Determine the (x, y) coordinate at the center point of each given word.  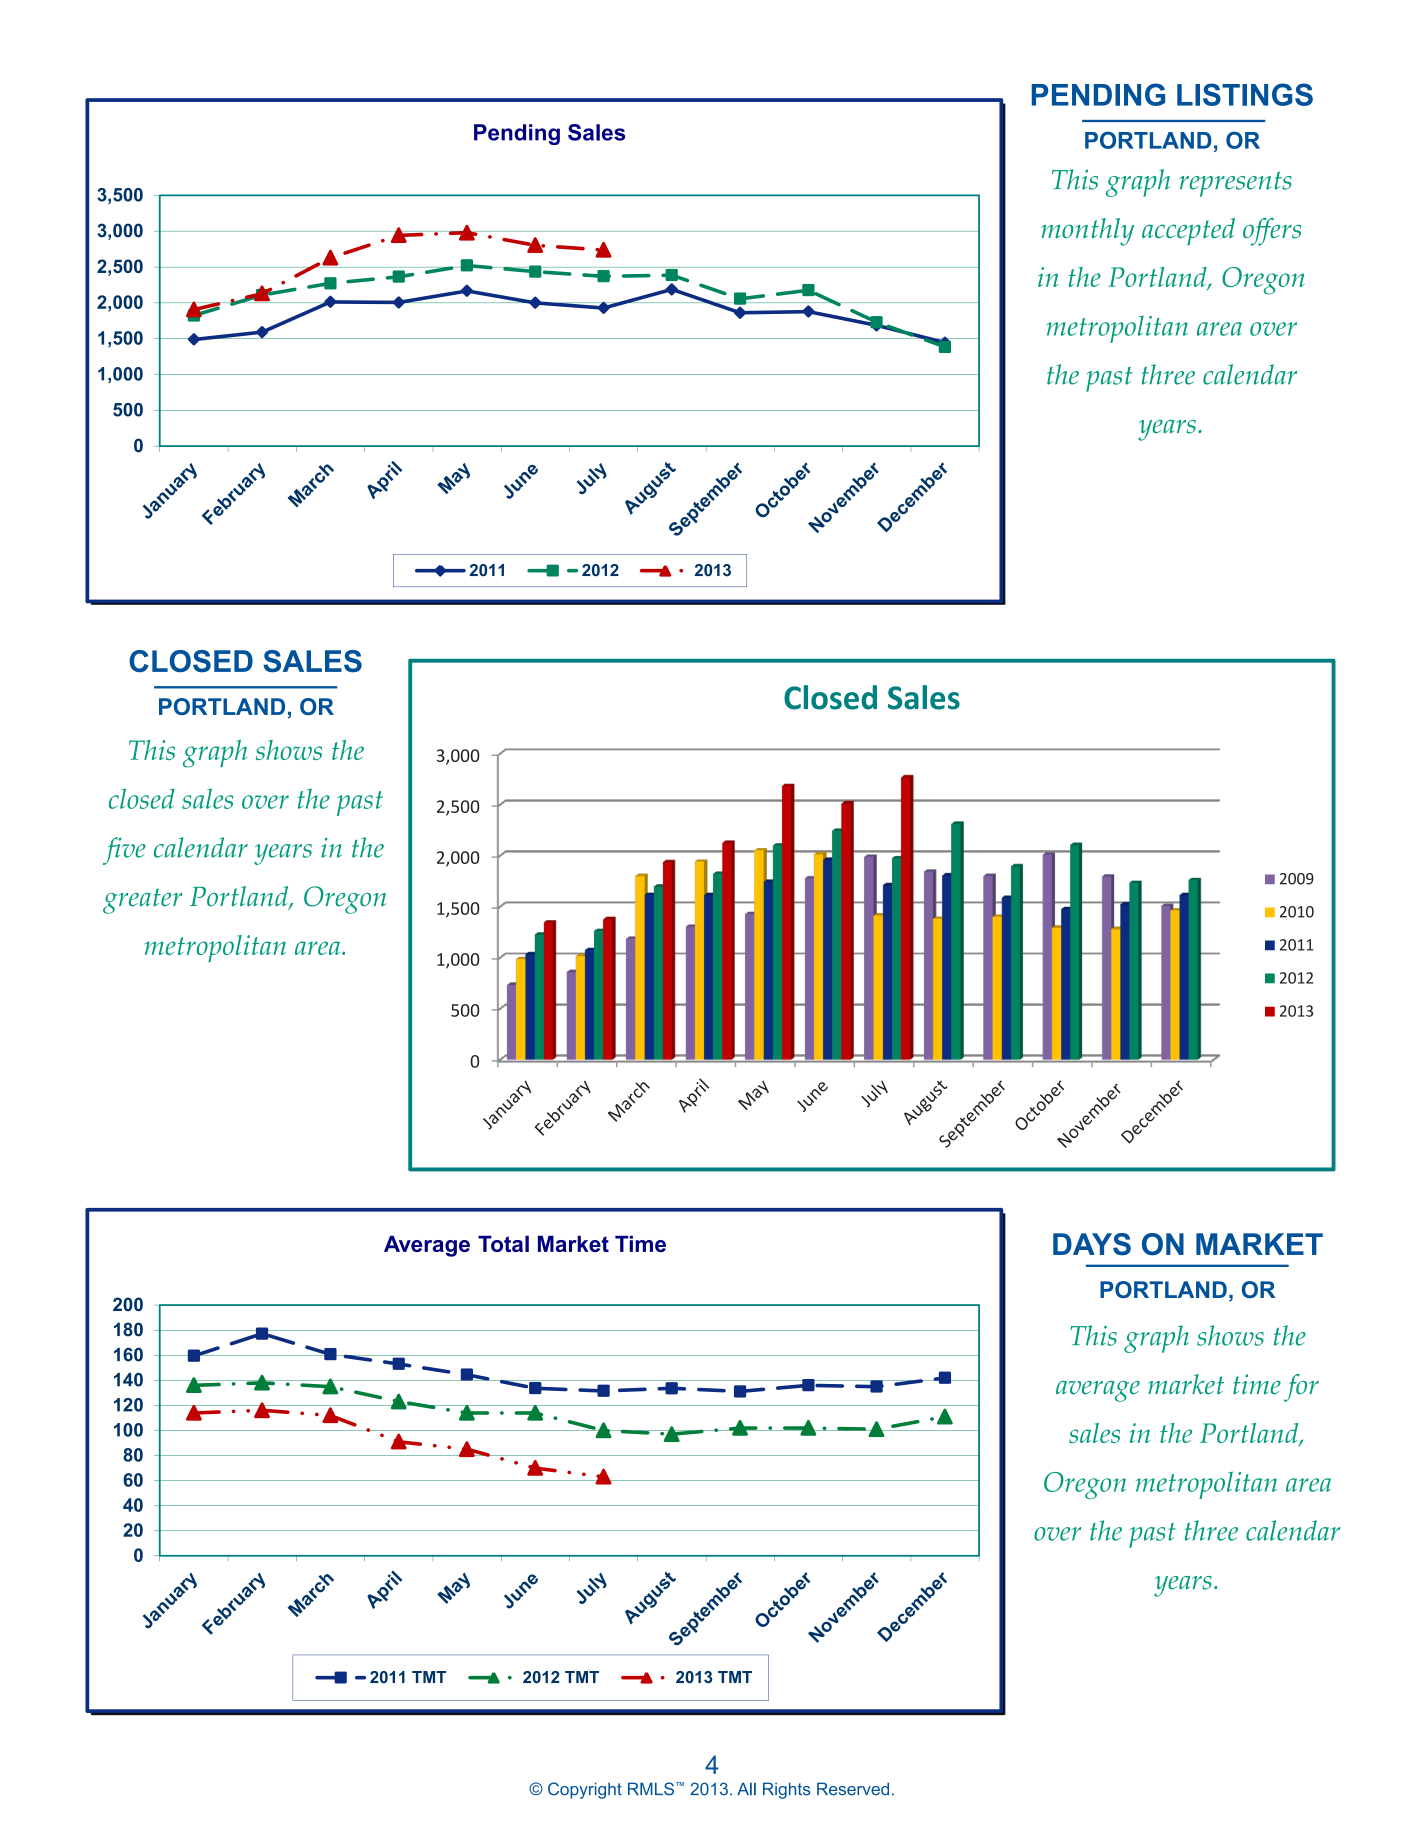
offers (1272, 232)
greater (142, 901)
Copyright (585, 1790)
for (1301, 1388)
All (746, 1788)
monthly (1087, 232)
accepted (1188, 232)
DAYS (1092, 1244)
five (124, 851)
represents (1235, 184)
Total (503, 1243)
